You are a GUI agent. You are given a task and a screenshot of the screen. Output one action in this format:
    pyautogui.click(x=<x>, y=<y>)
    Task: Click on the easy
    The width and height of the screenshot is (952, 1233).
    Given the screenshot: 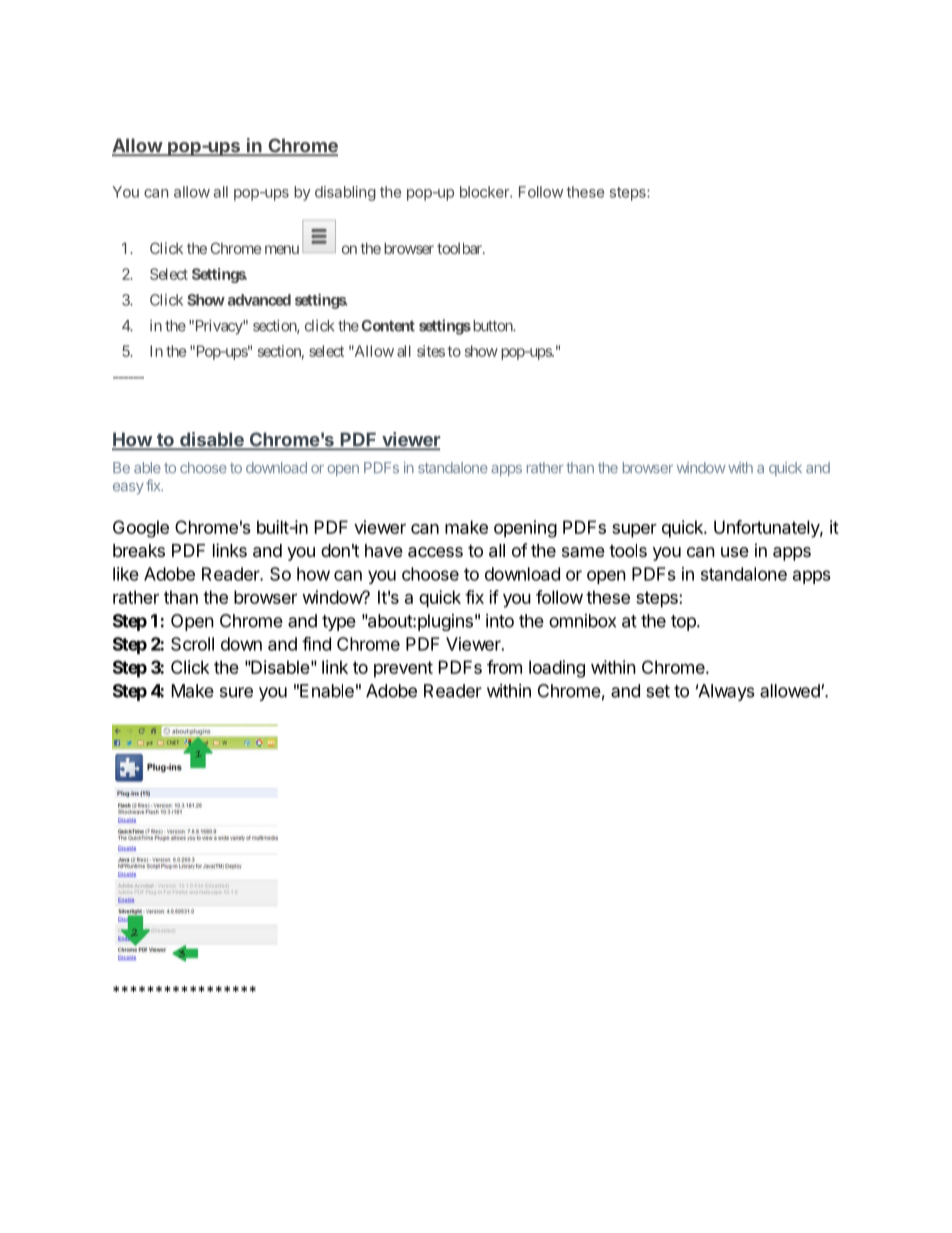 What is the action you would take?
    pyautogui.click(x=128, y=489)
